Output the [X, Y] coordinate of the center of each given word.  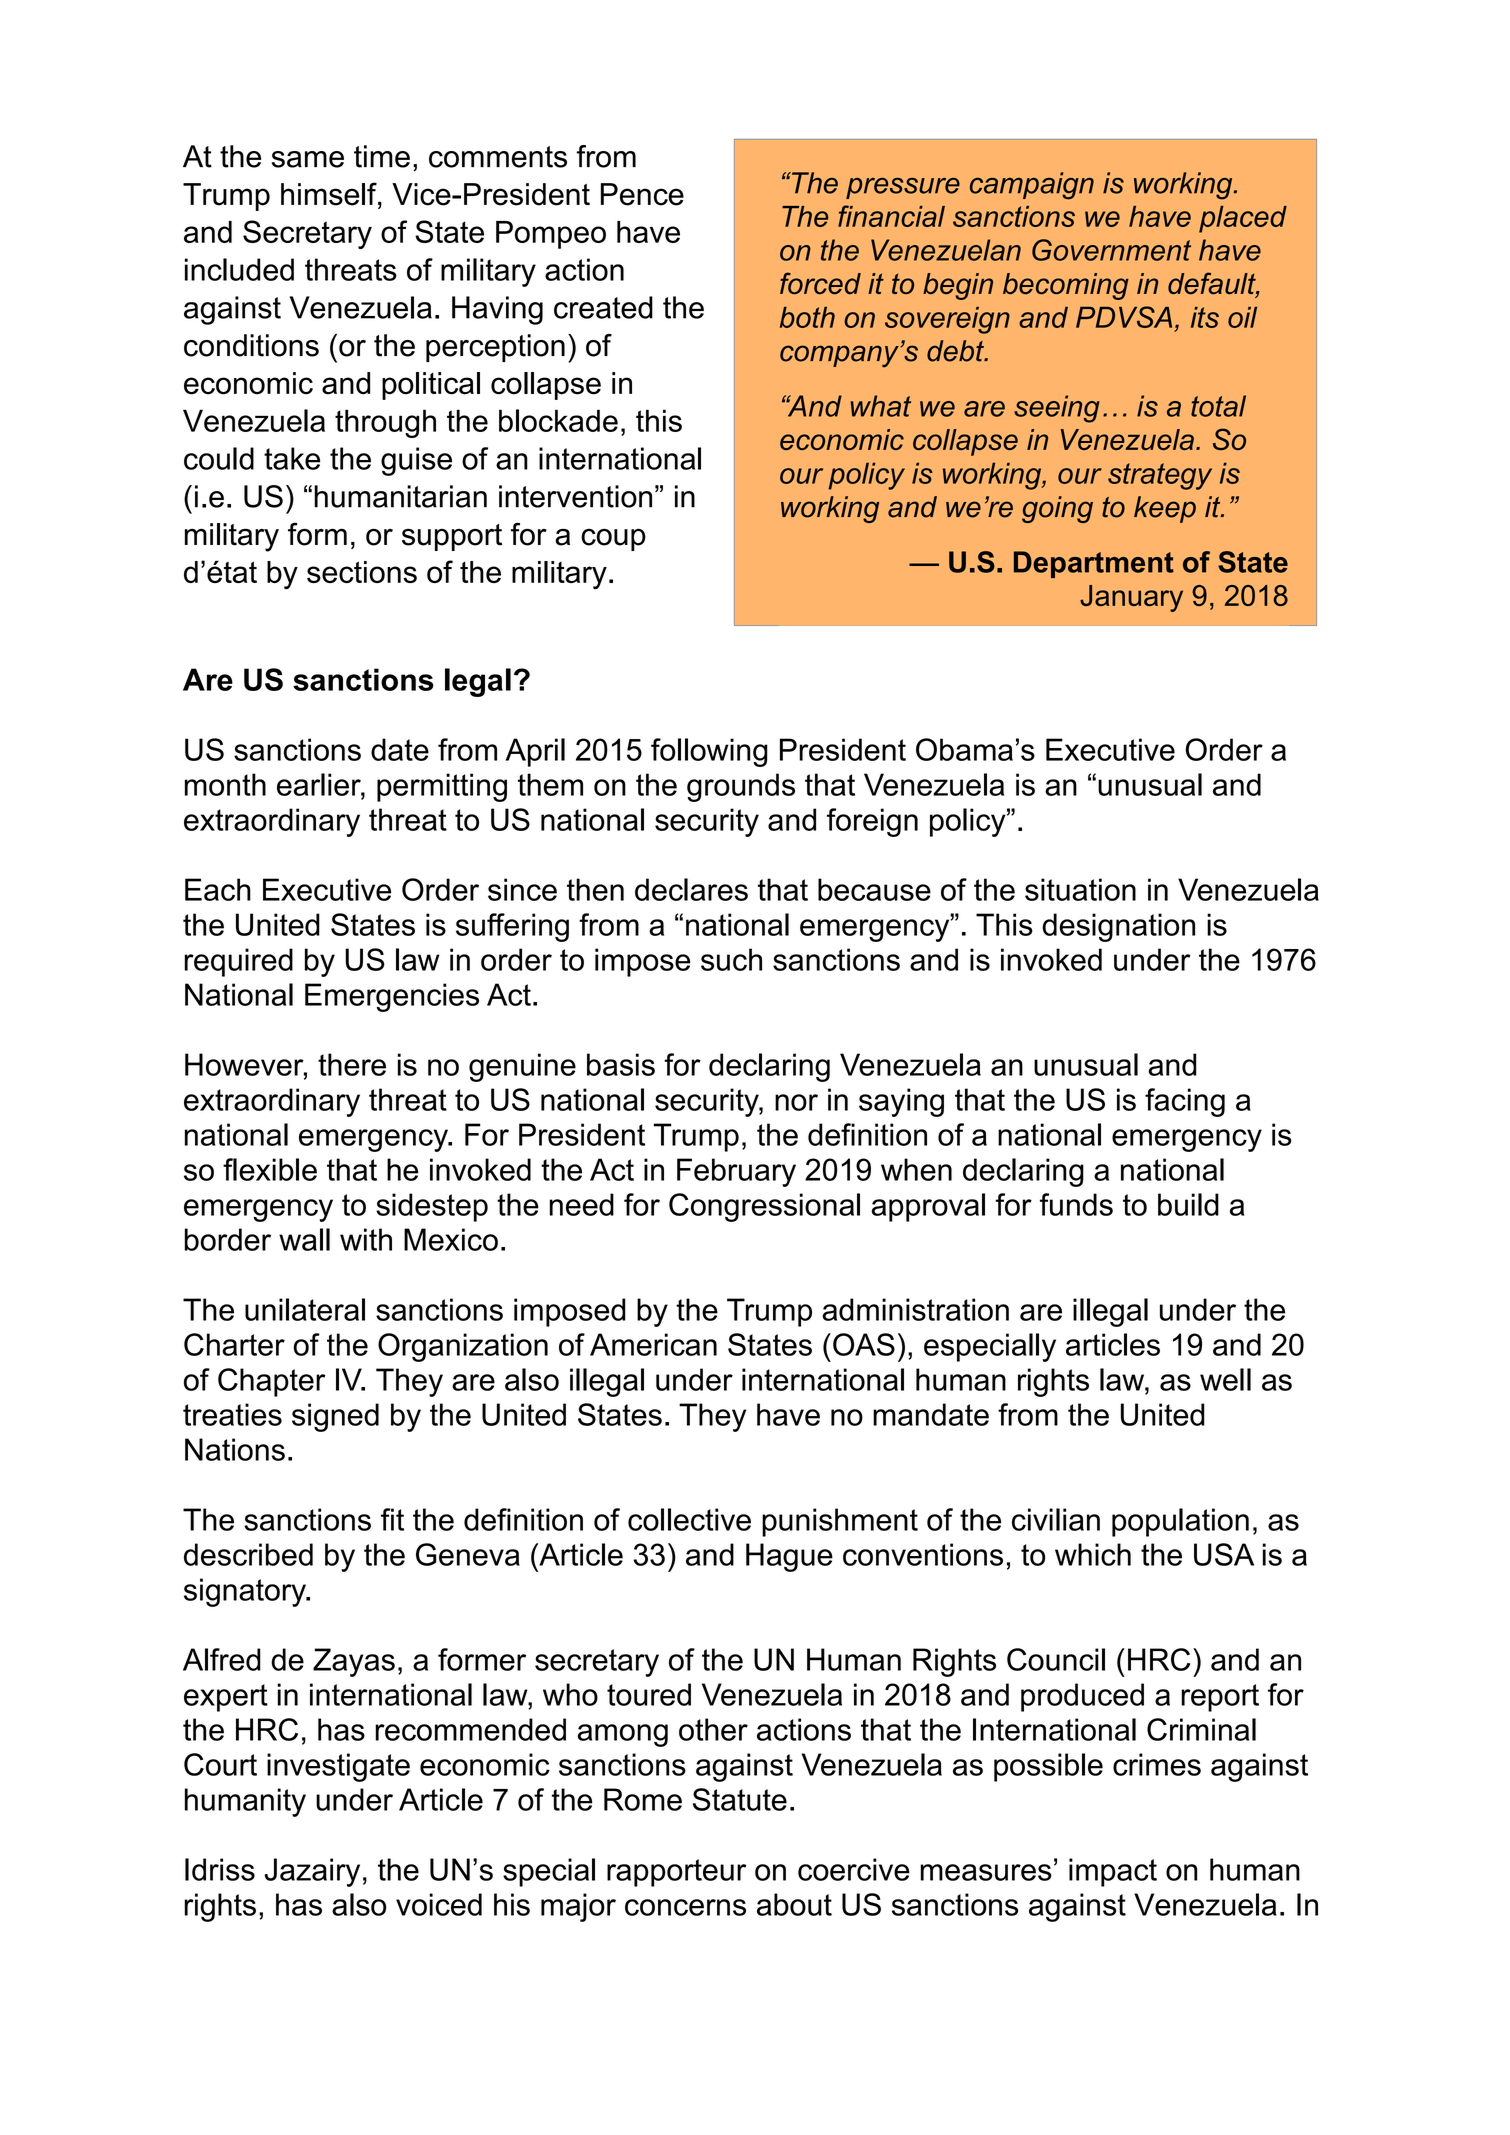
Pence [642, 194]
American [653, 1344]
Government [1111, 250]
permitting [442, 787]
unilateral [305, 1309]
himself [330, 195]
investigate [338, 1767]
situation [1080, 889]
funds [1076, 1204]
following [709, 752]
